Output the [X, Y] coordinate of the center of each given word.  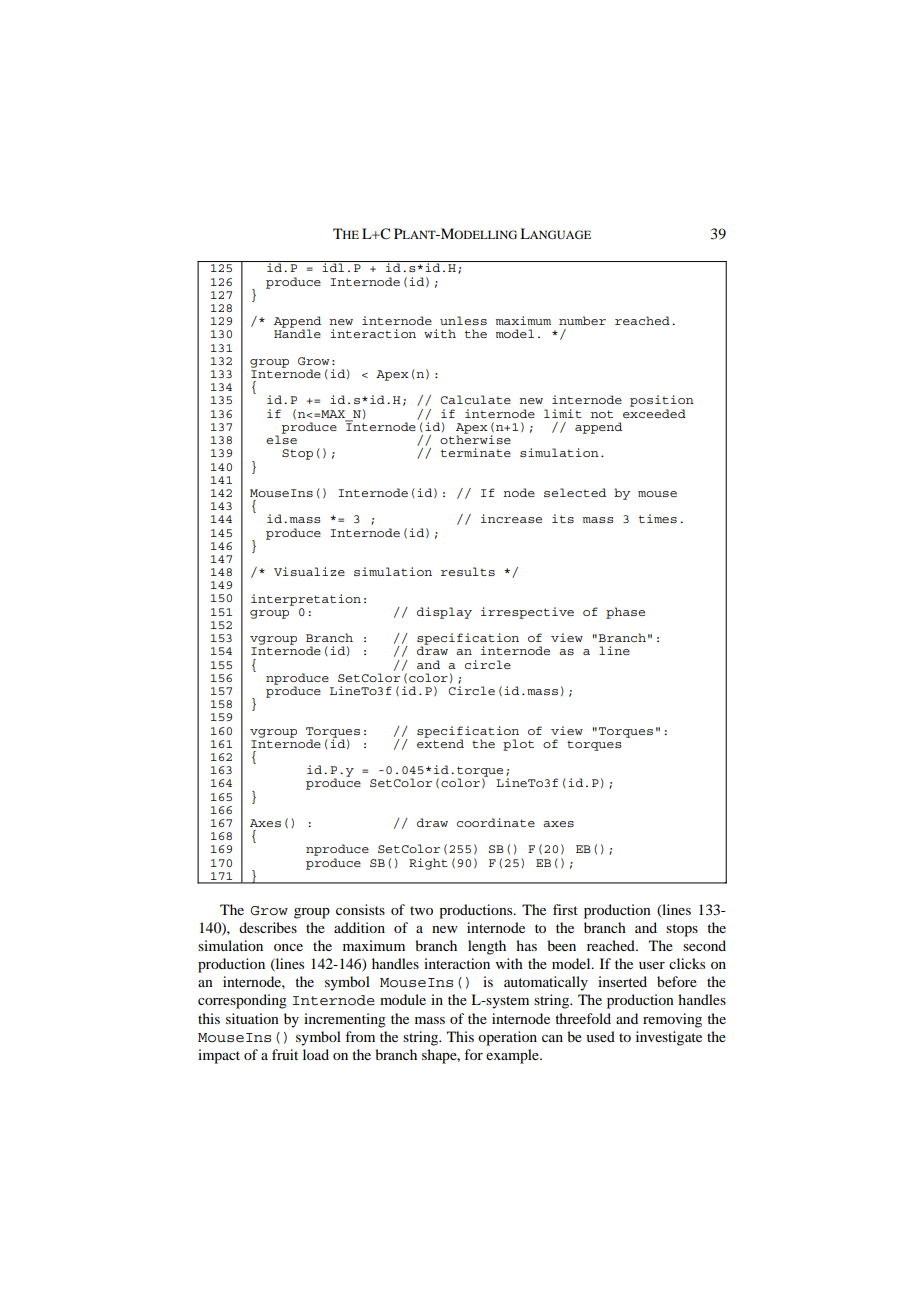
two [421, 910]
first [565, 909]
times [658, 518]
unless [463, 320]
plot [518, 745]
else [281, 438]
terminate [476, 452]
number [582, 320]
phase [625, 613]
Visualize [309, 571]
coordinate [496, 822]
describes [268, 927]
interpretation [306, 600]
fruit [285, 1054]
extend [440, 742]
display [444, 613]
